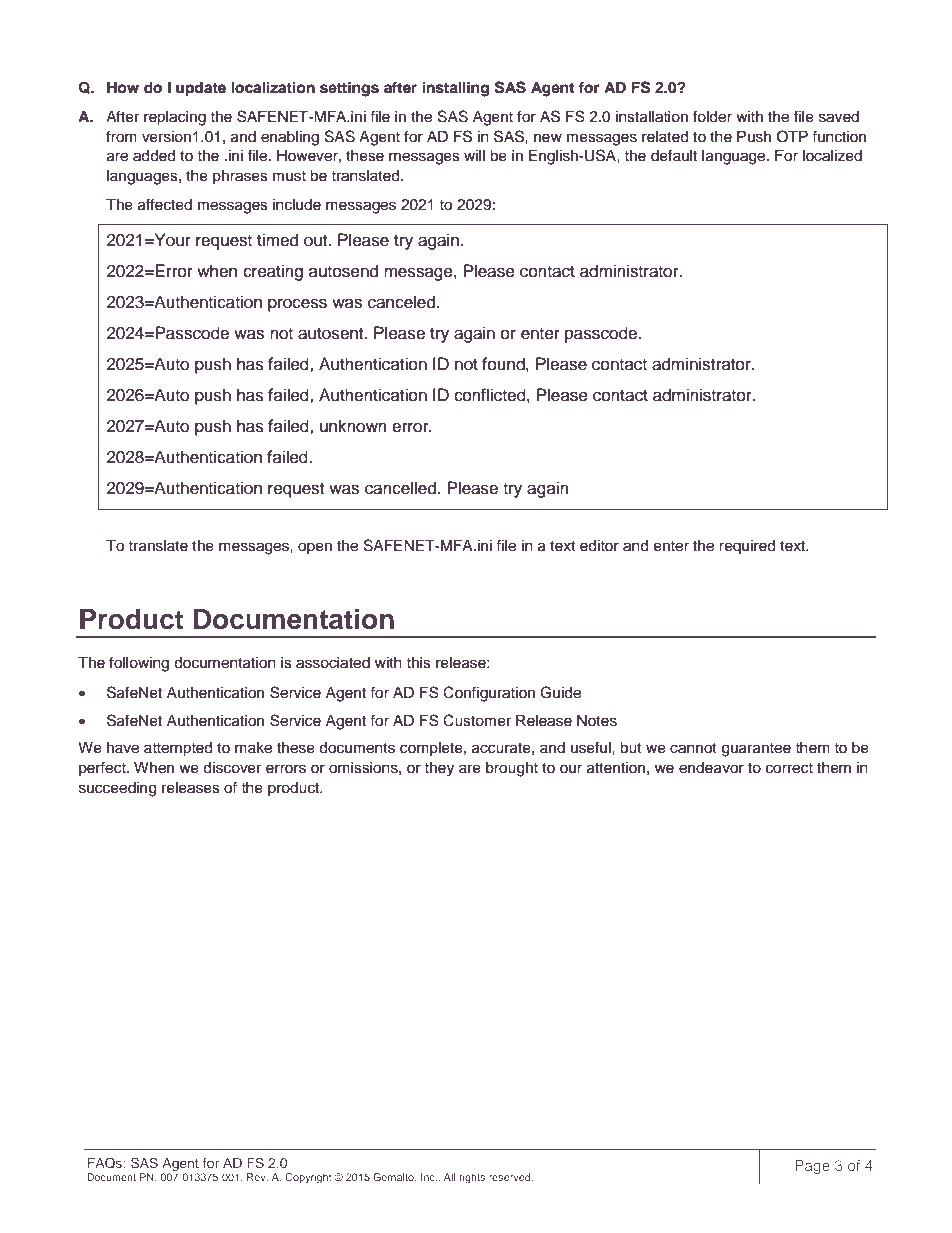  Describe the element at coordinates (175, 118) in the document. I see `replacing` at that location.
